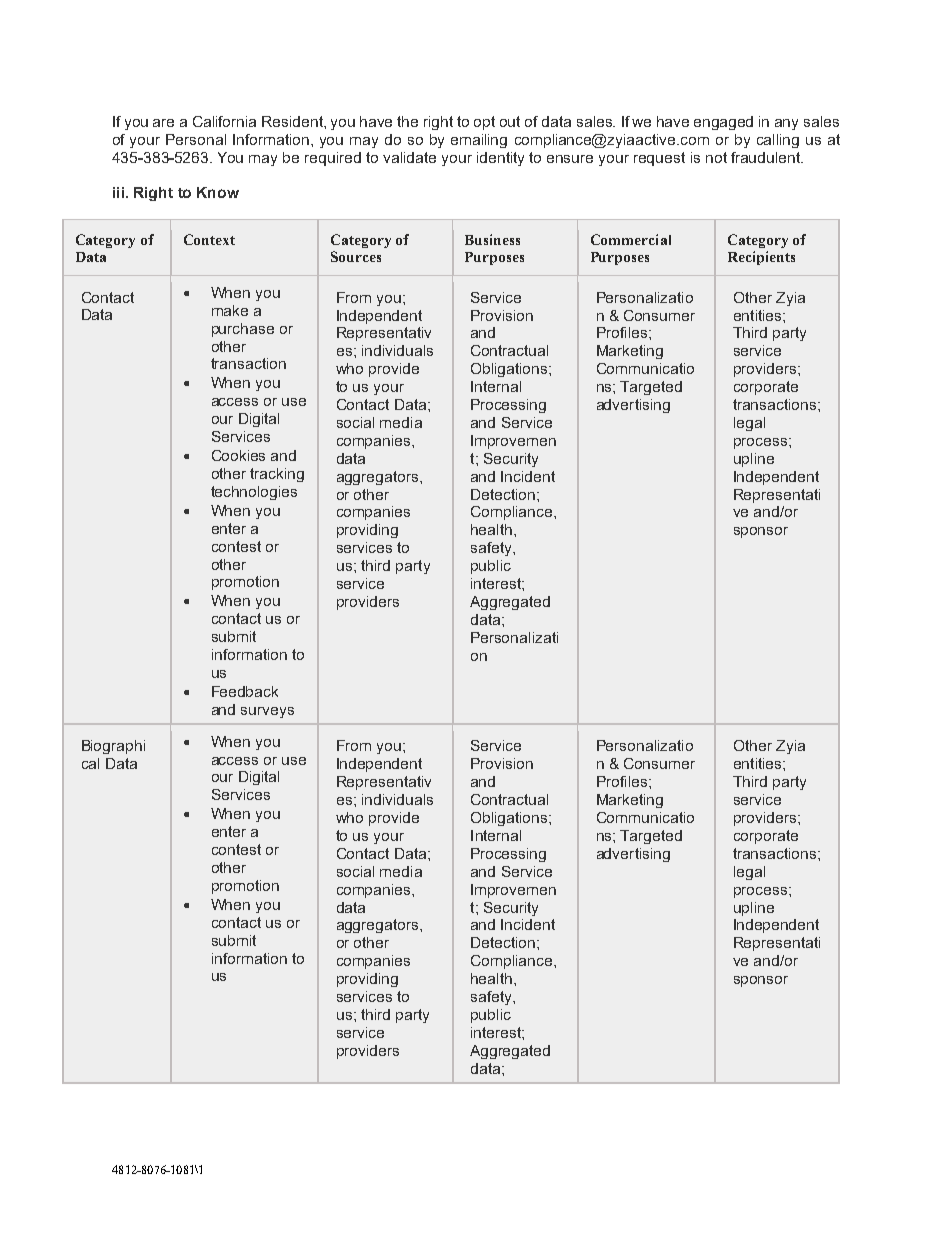 This image has width=952, height=1233. What do you see at coordinates (761, 258) in the image?
I see `Recipients` at bounding box center [761, 258].
